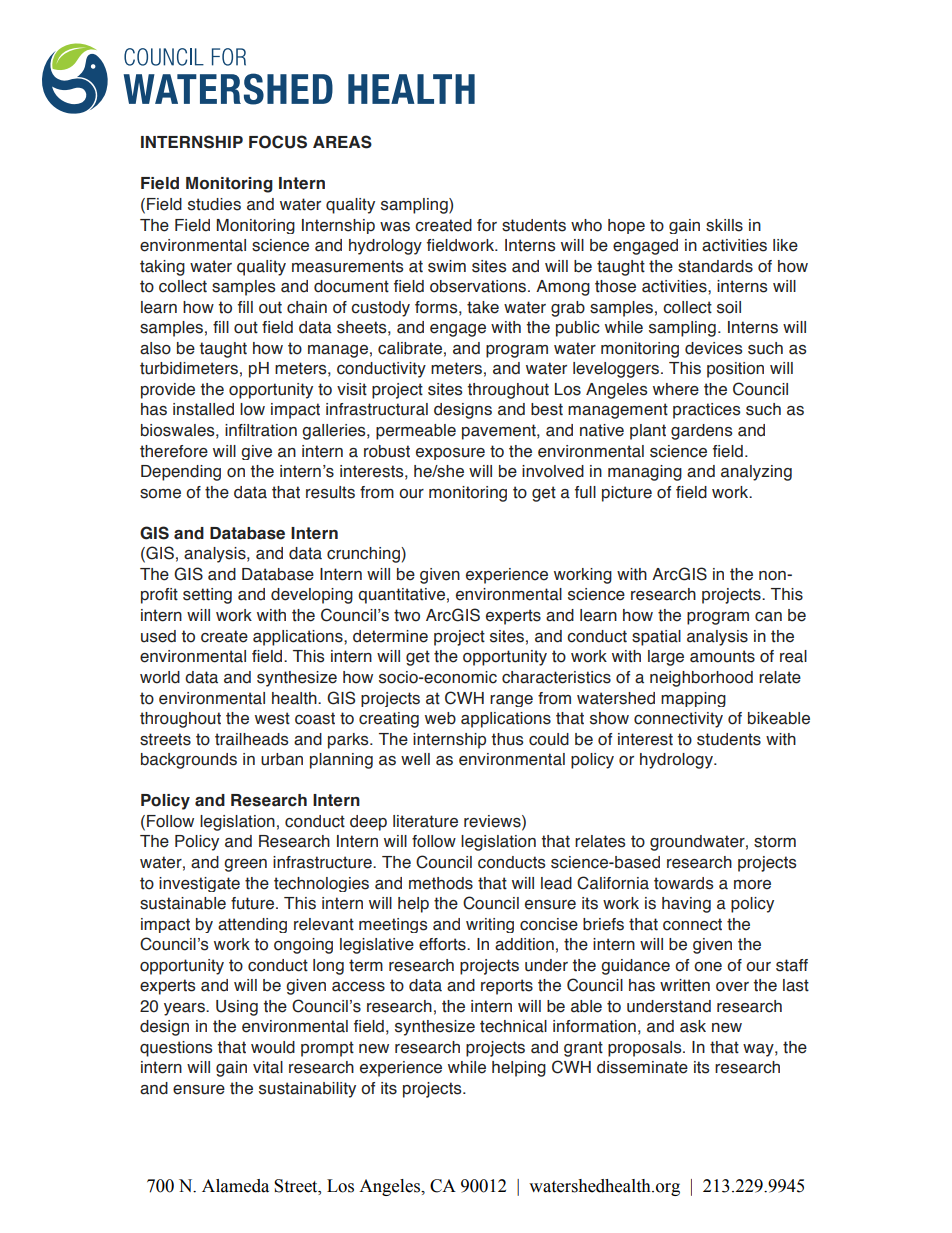 The image size is (952, 1233). Describe the element at coordinates (214, 204) in the image. I see `studies` at that location.
